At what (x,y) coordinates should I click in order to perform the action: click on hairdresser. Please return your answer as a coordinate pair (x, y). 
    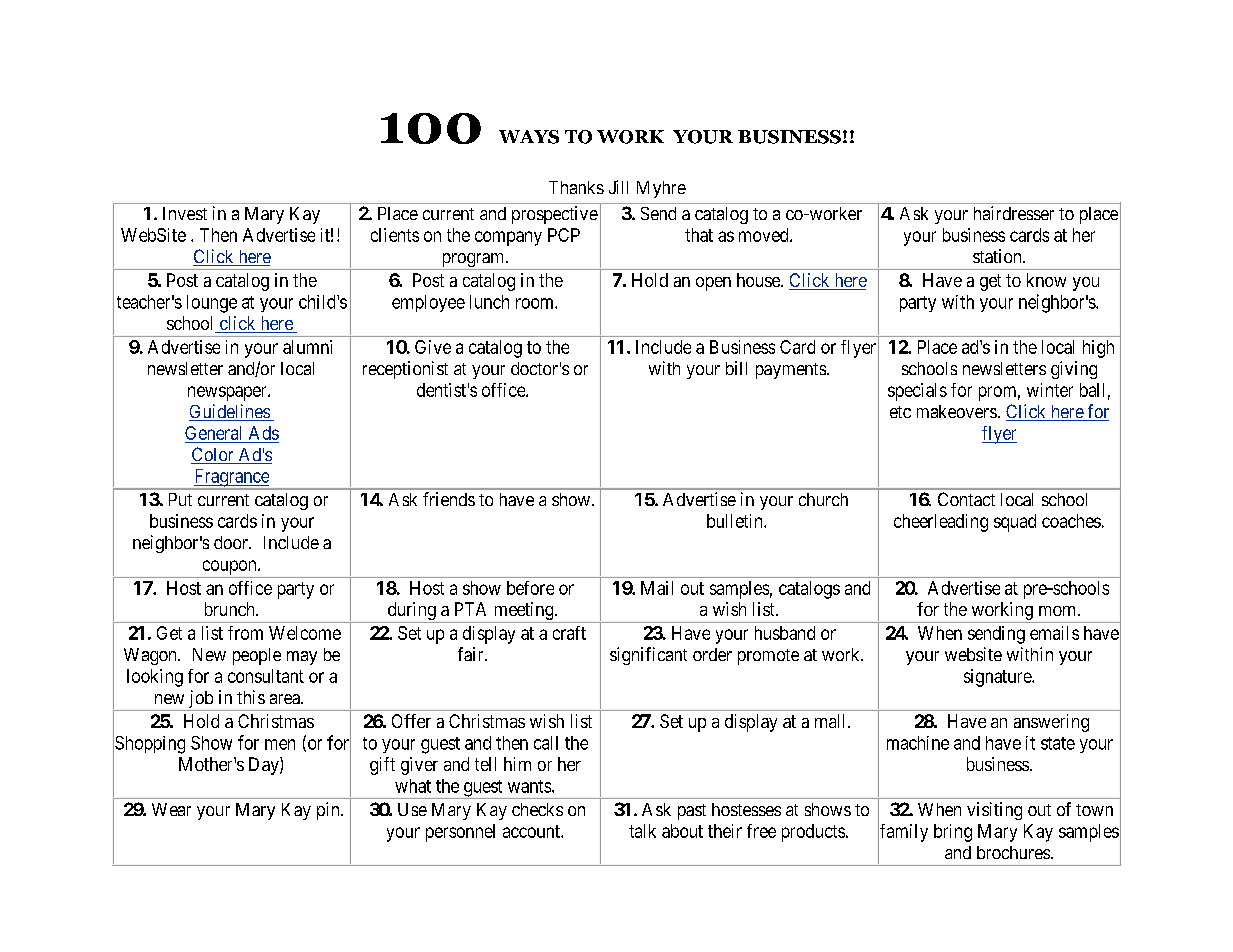
    Looking at the image, I should click on (1014, 213).
